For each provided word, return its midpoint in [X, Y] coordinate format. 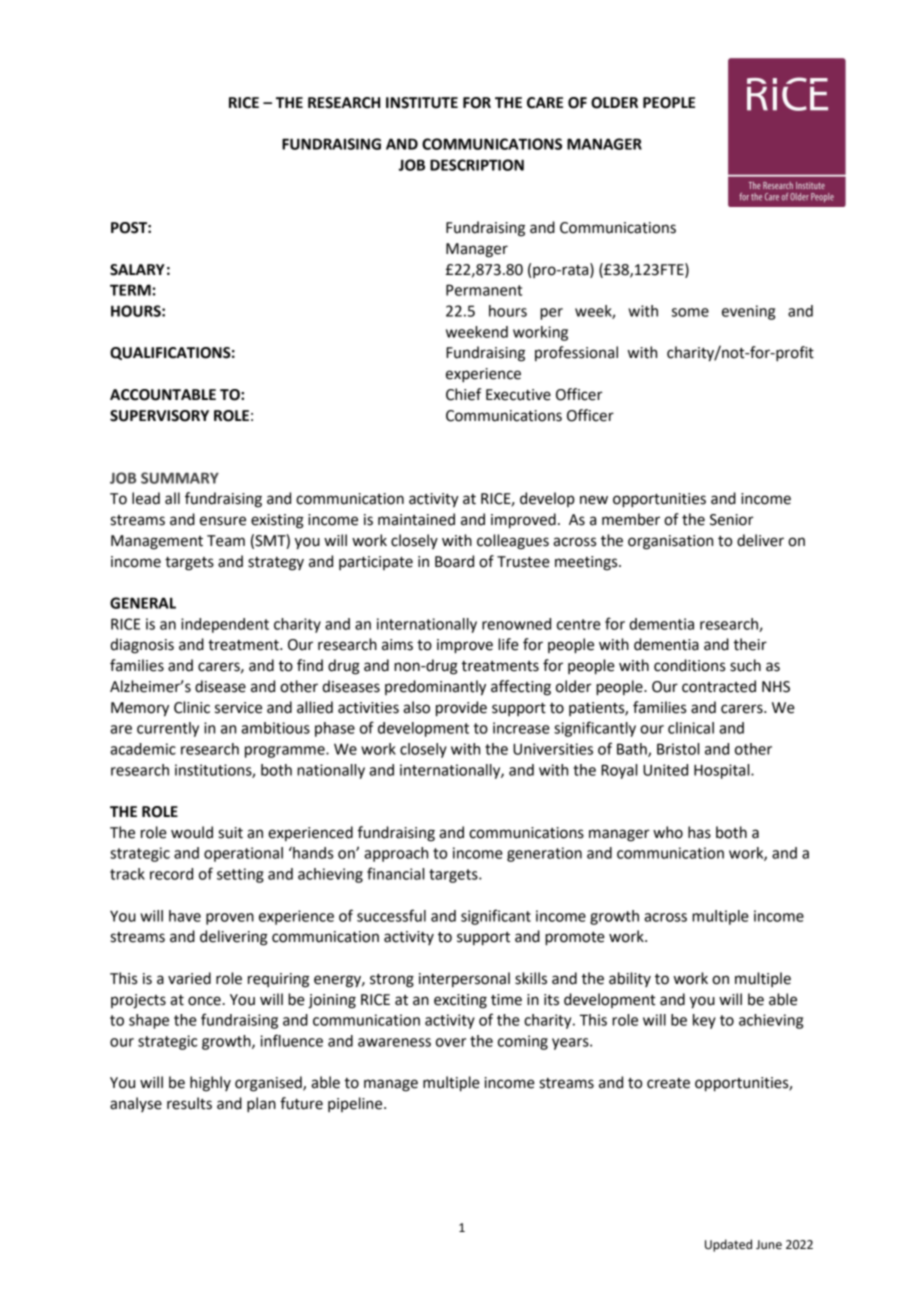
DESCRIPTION [477, 165]
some [690, 312]
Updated [728, 1245]
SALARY [137, 270]
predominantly [435, 688]
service [238, 708]
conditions [689, 665]
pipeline [356, 1104]
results [189, 1103]
